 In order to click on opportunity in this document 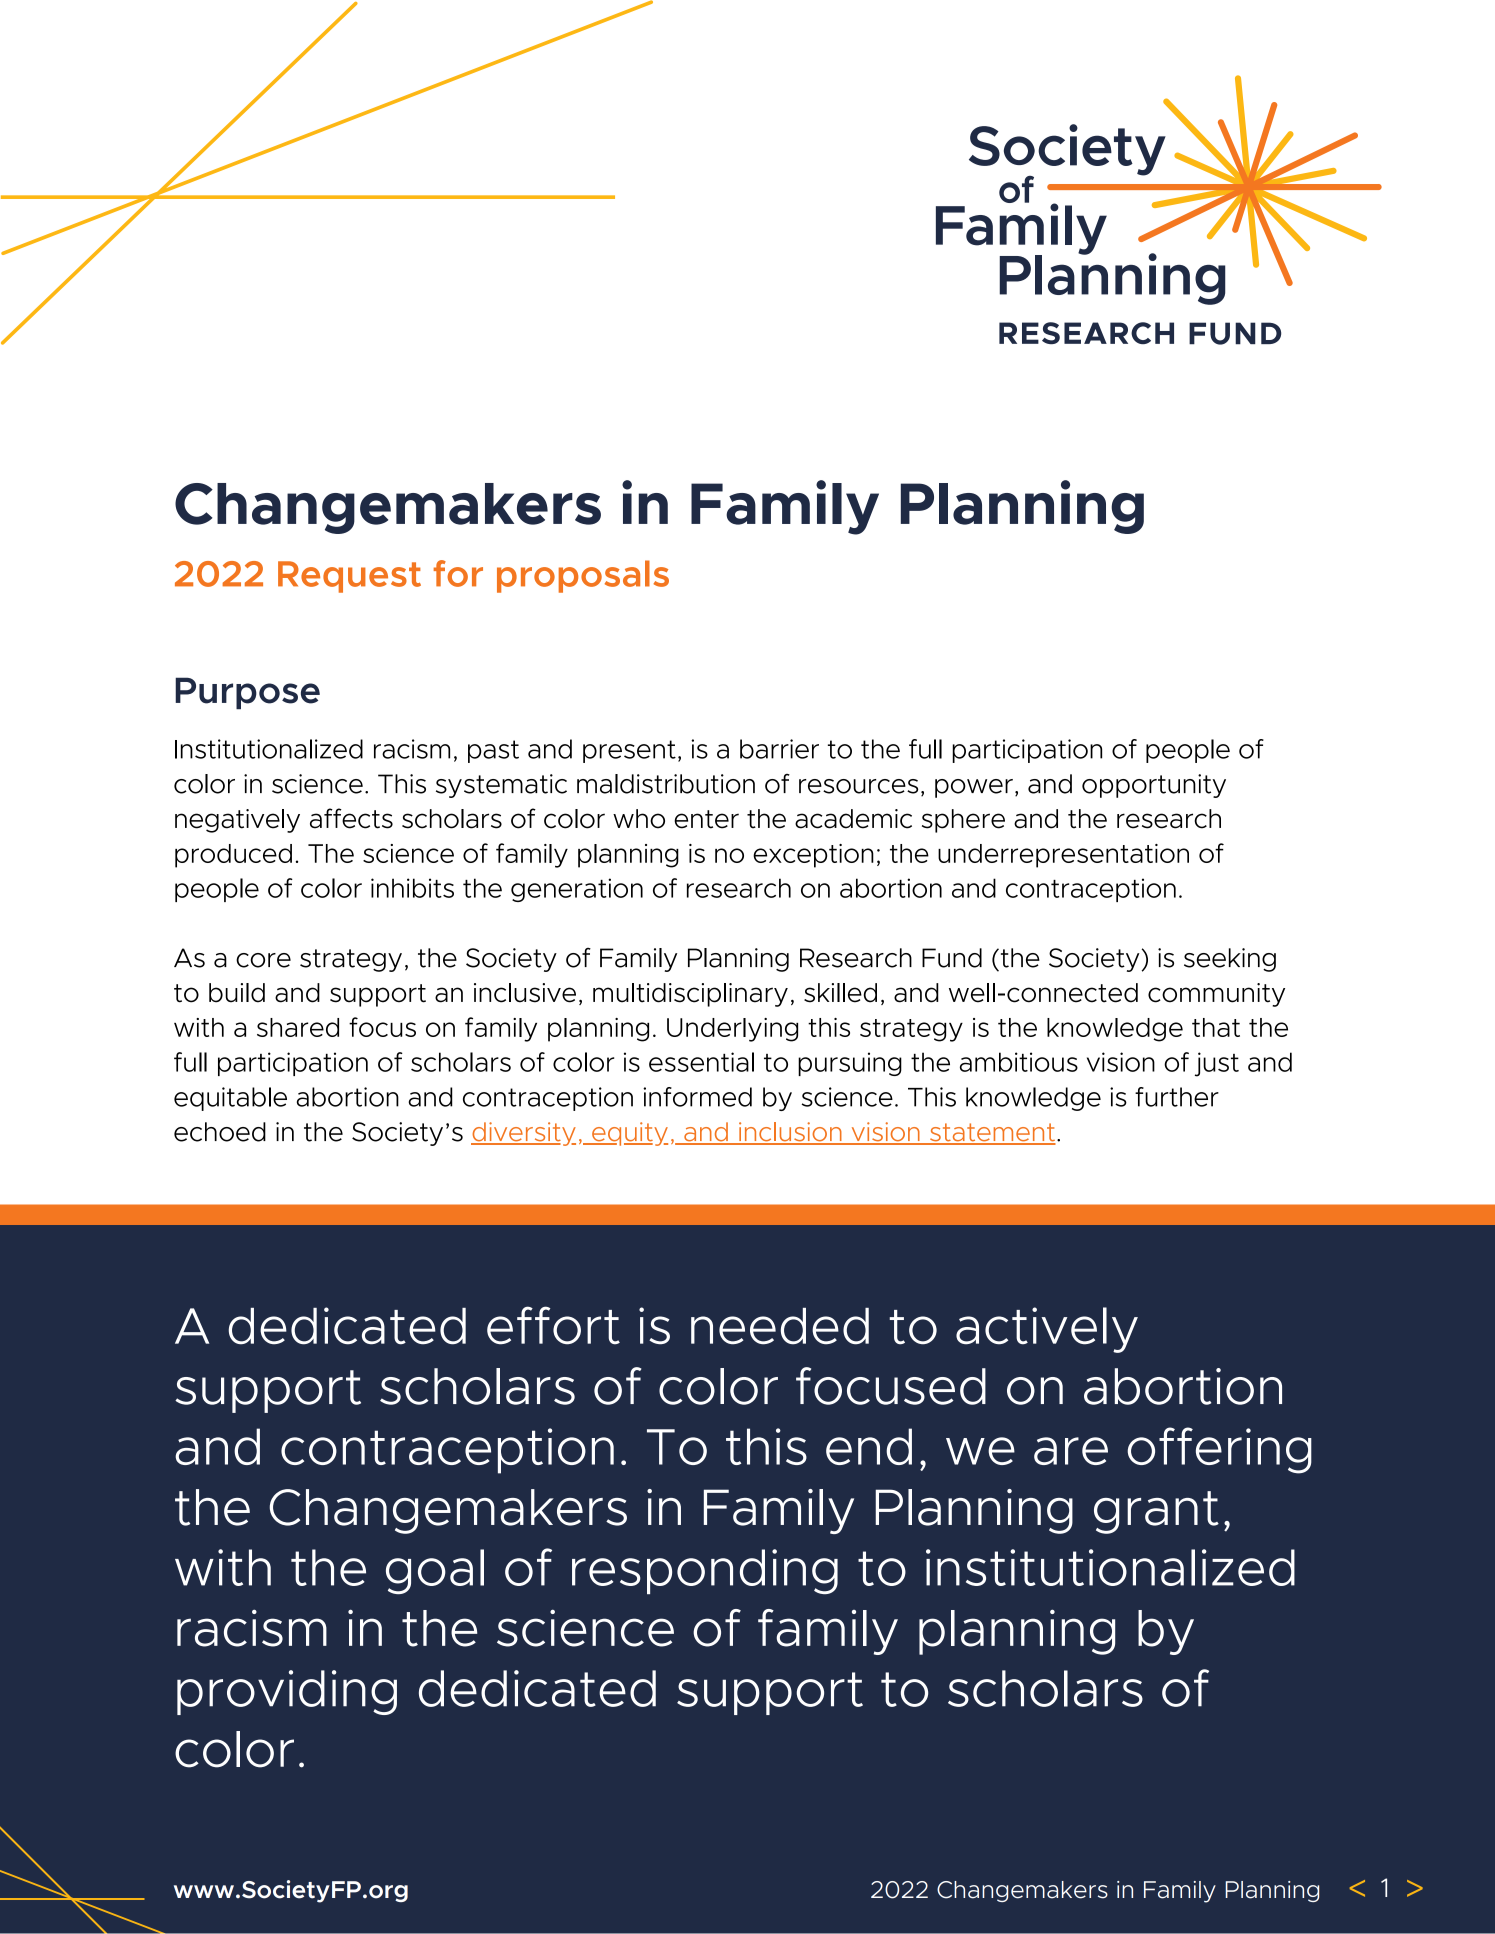, I will do `click(1154, 786)`.
